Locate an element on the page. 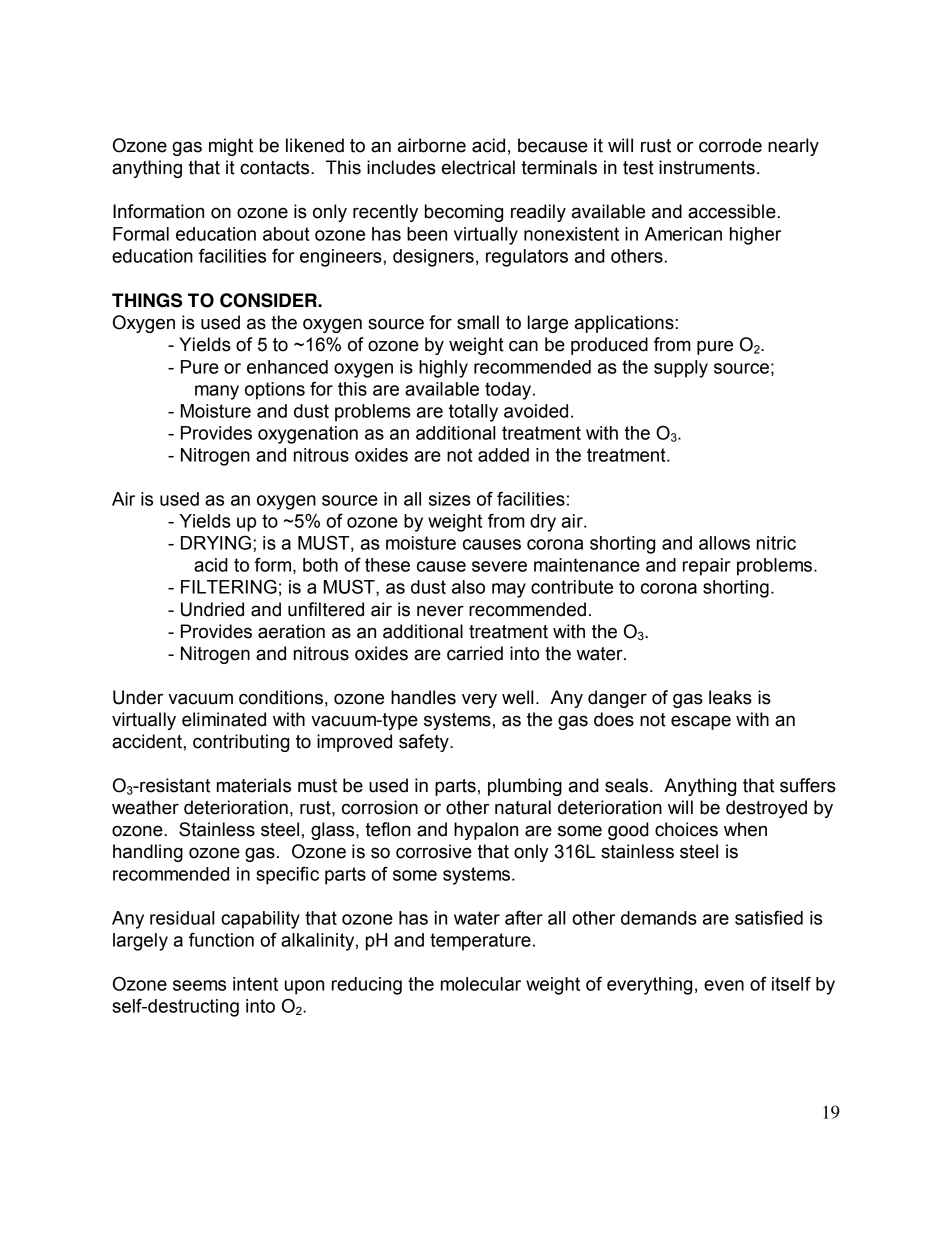 This document has width=952, height=1233. allows is located at coordinates (724, 543).
